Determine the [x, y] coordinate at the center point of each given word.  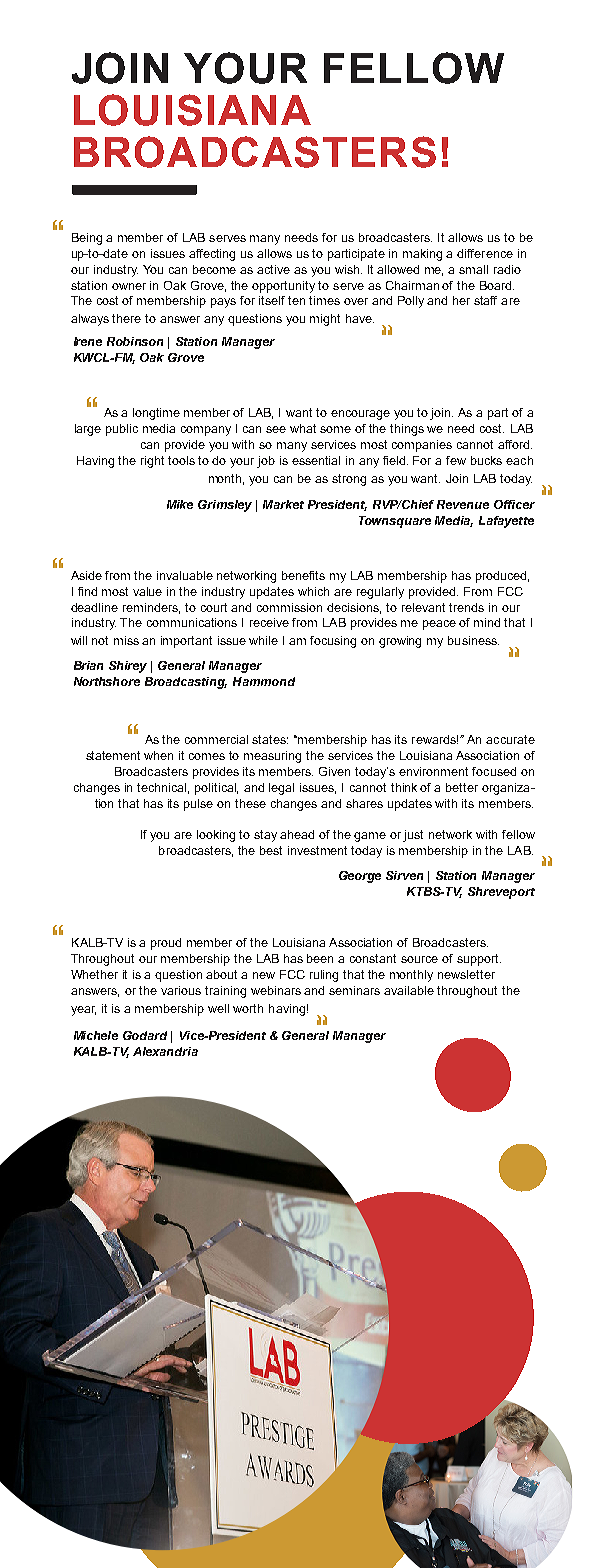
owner [129, 286]
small [473, 269]
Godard [145, 1035]
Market [283, 504]
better [462, 787]
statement [113, 755]
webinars [276, 990]
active [273, 269]
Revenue [463, 504]
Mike [180, 504]
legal [281, 789]
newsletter [466, 974]
